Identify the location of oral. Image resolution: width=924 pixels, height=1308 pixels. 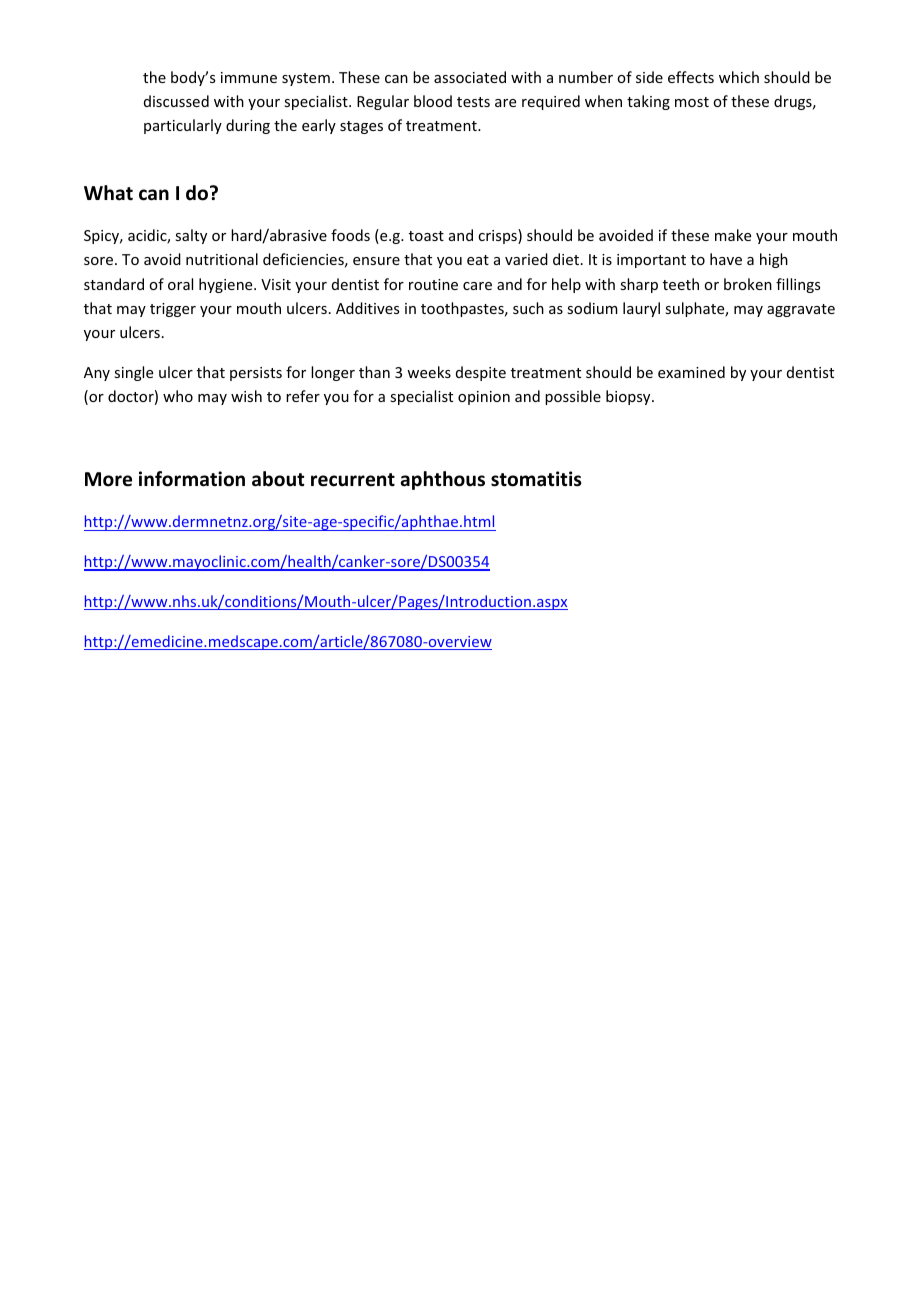
(180, 284).
